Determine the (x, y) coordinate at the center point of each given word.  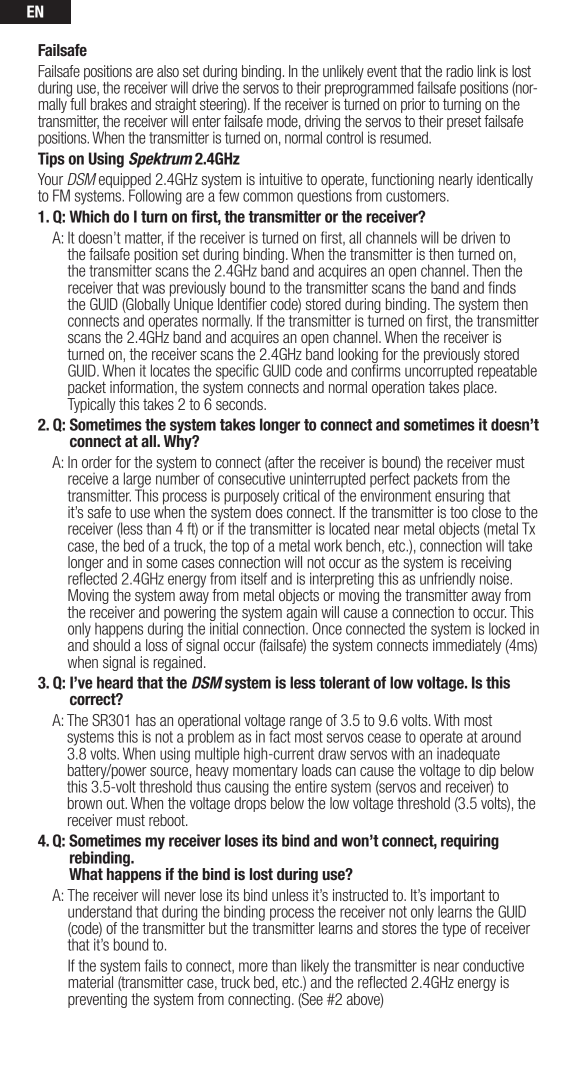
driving (322, 123)
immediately (467, 645)
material (90, 981)
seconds (240, 404)
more (253, 967)
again (302, 613)
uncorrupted (440, 372)
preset (464, 123)
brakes (109, 104)
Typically (91, 404)
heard (115, 682)
